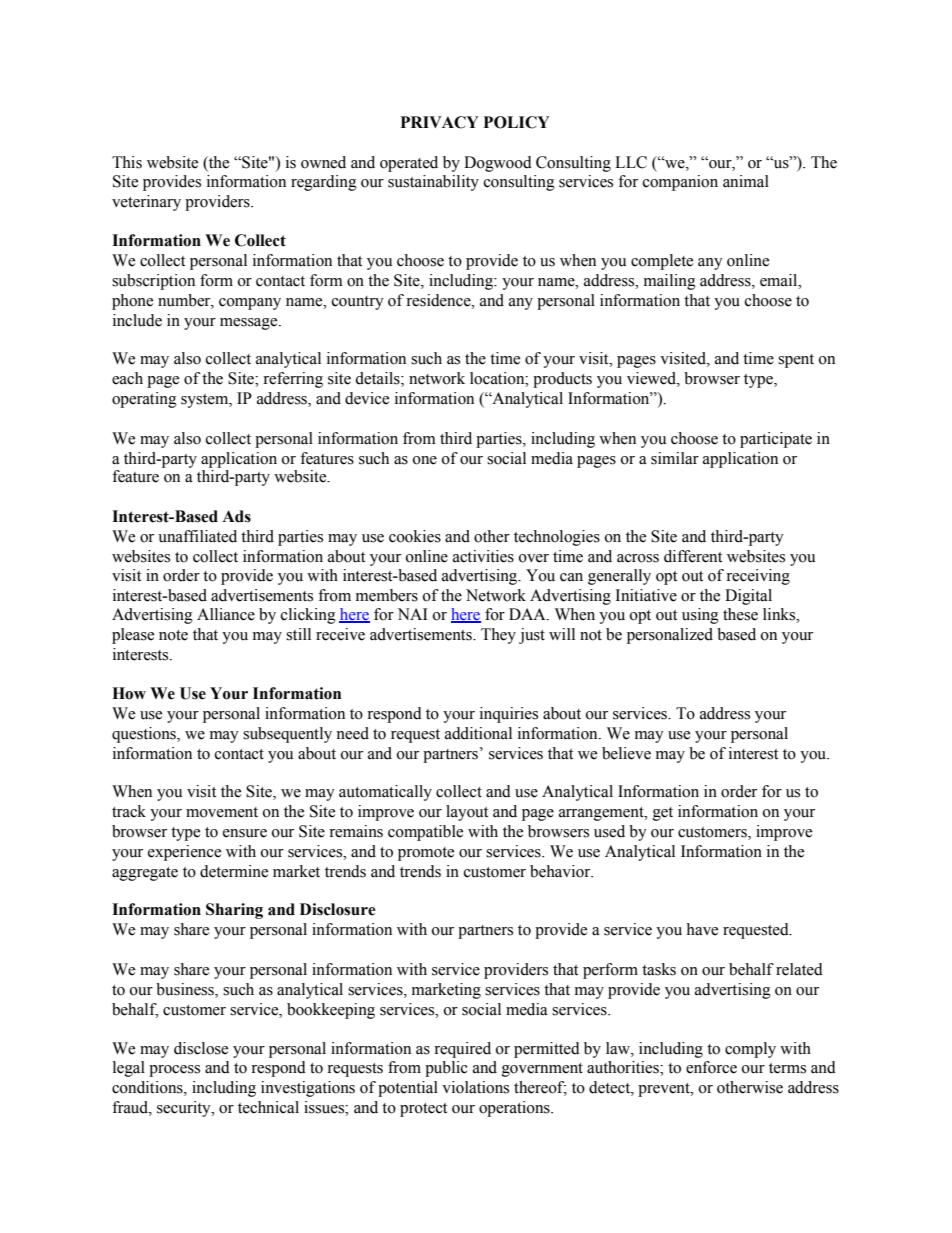  Describe the element at coordinates (746, 181) in the screenshot. I see `animal` at that location.
